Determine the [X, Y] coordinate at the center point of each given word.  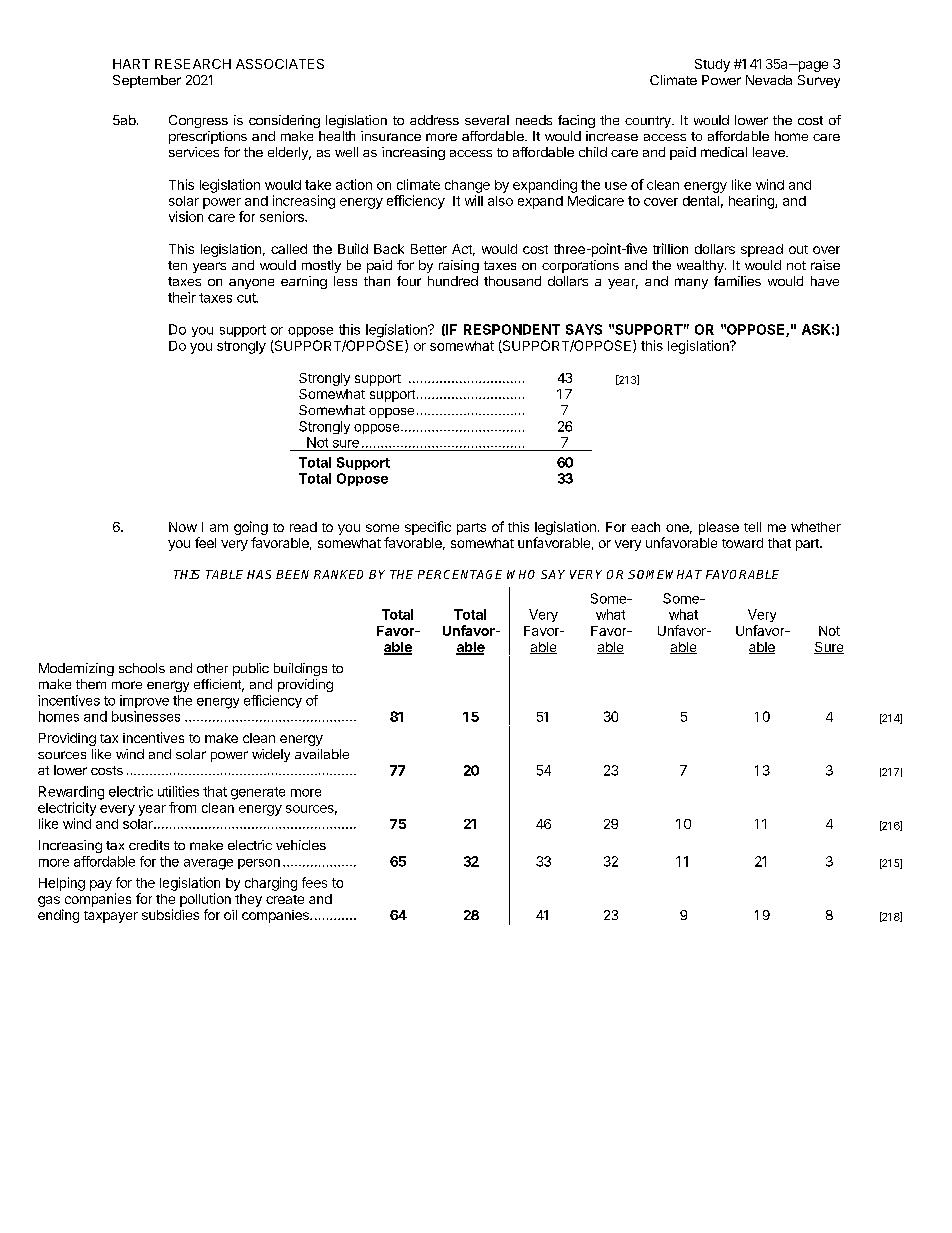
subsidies [170, 914]
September [147, 81]
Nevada [769, 80]
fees [314, 882]
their [182, 297]
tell [752, 527]
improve [144, 701]
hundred [453, 281]
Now [183, 527]
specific [428, 528]
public [251, 669]
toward [742, 543]
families [737, 281]
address [434, 120]
